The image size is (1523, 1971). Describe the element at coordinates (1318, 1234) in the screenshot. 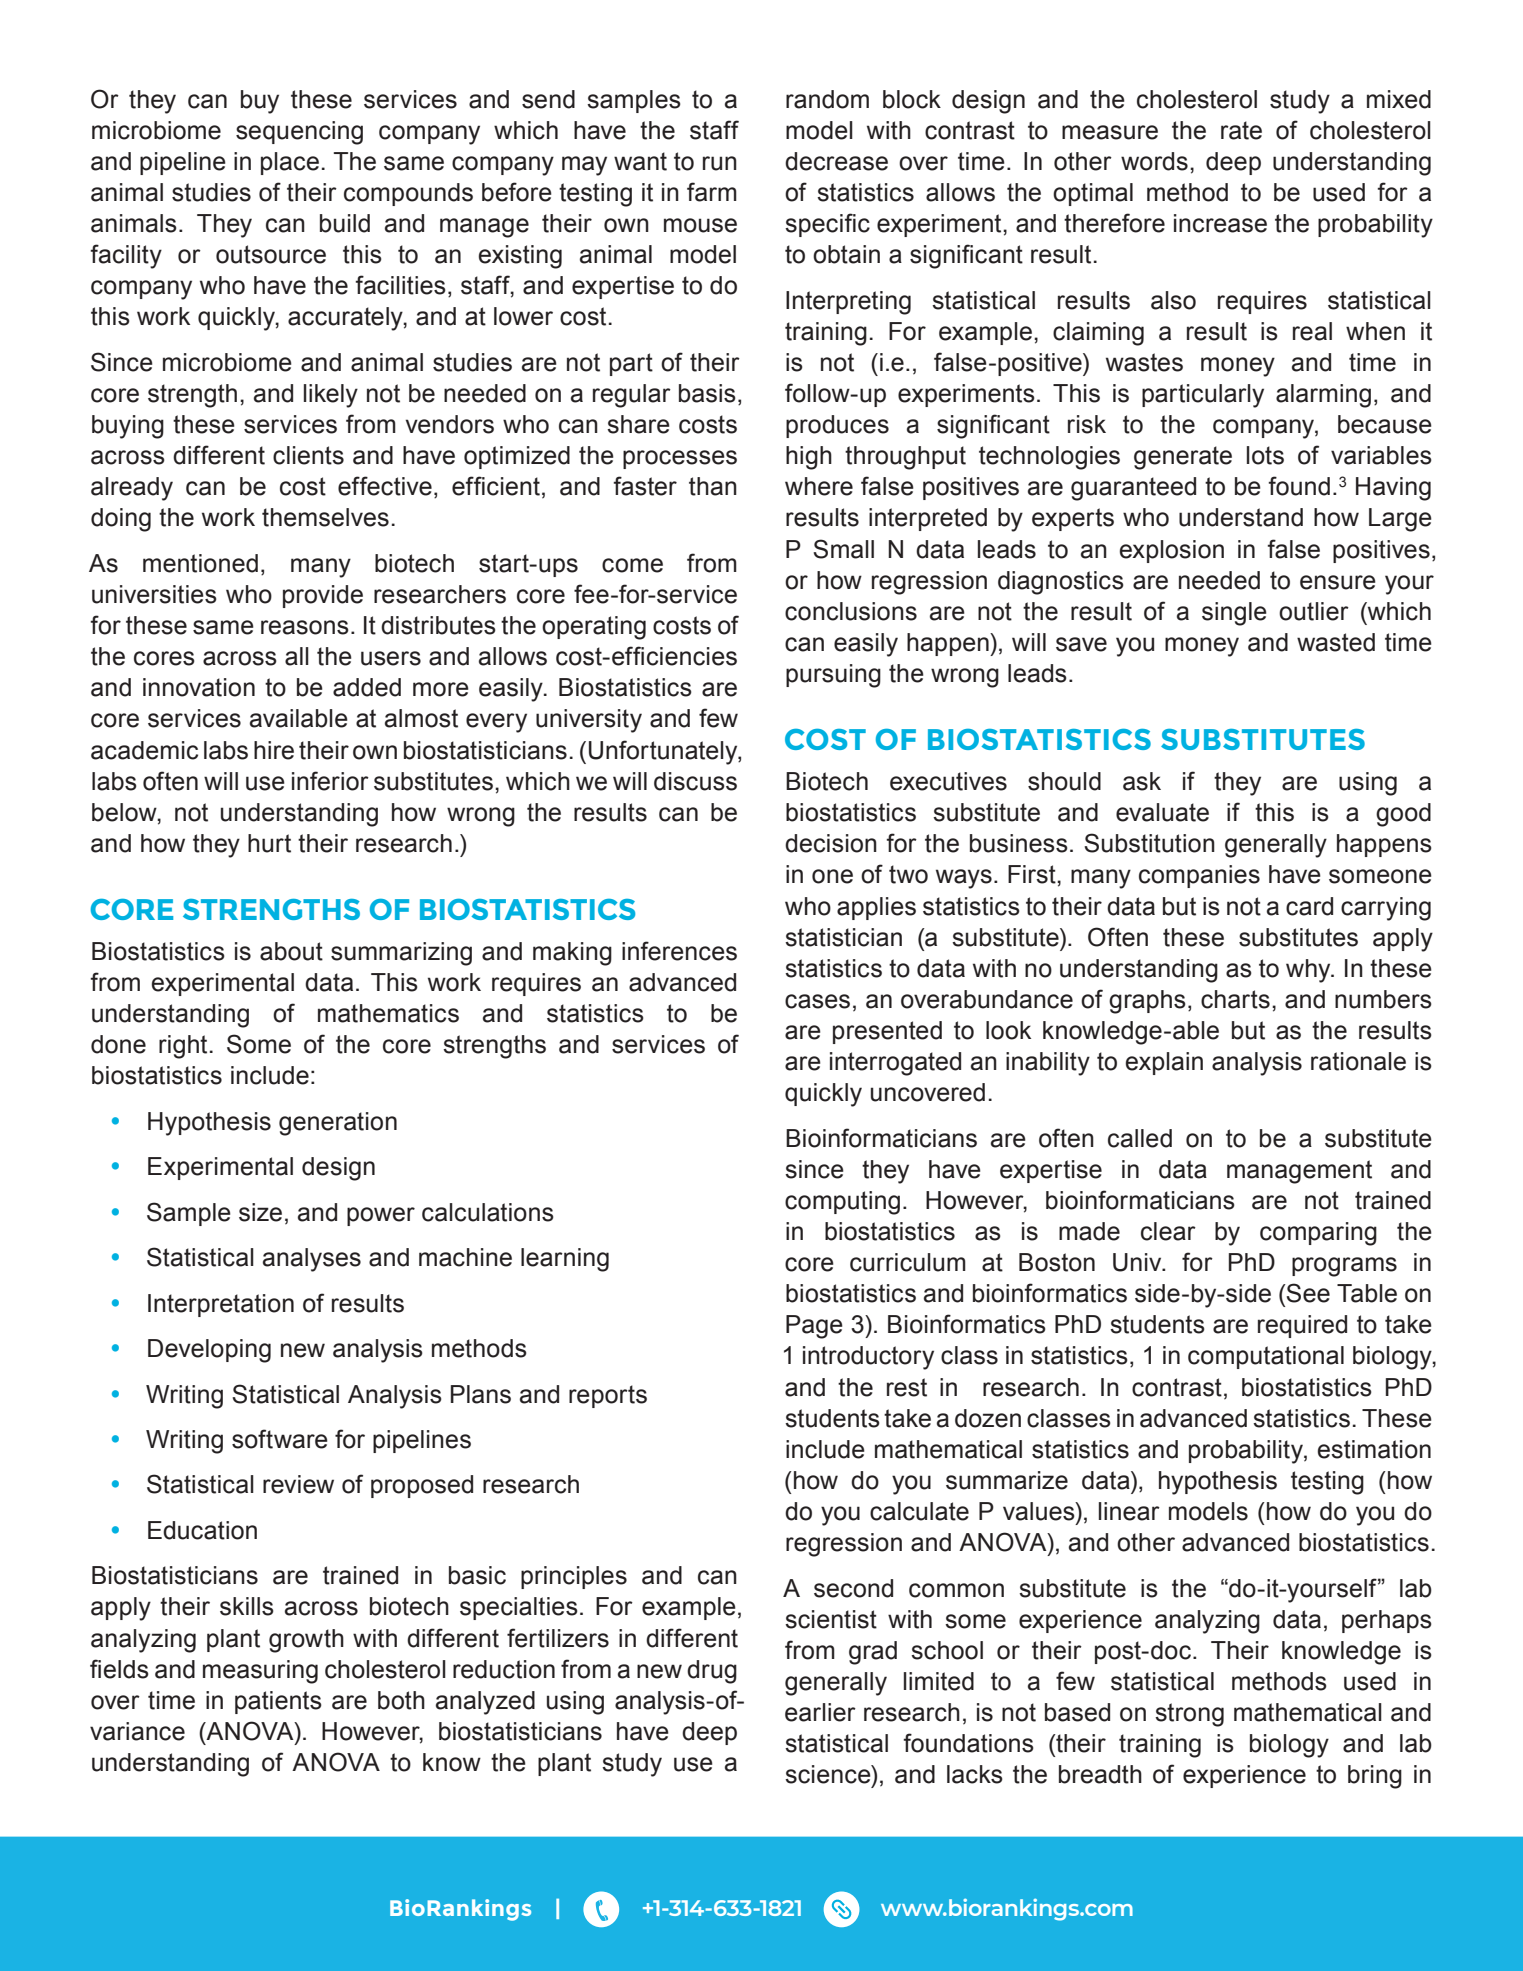

I see `comparing` at that location.
